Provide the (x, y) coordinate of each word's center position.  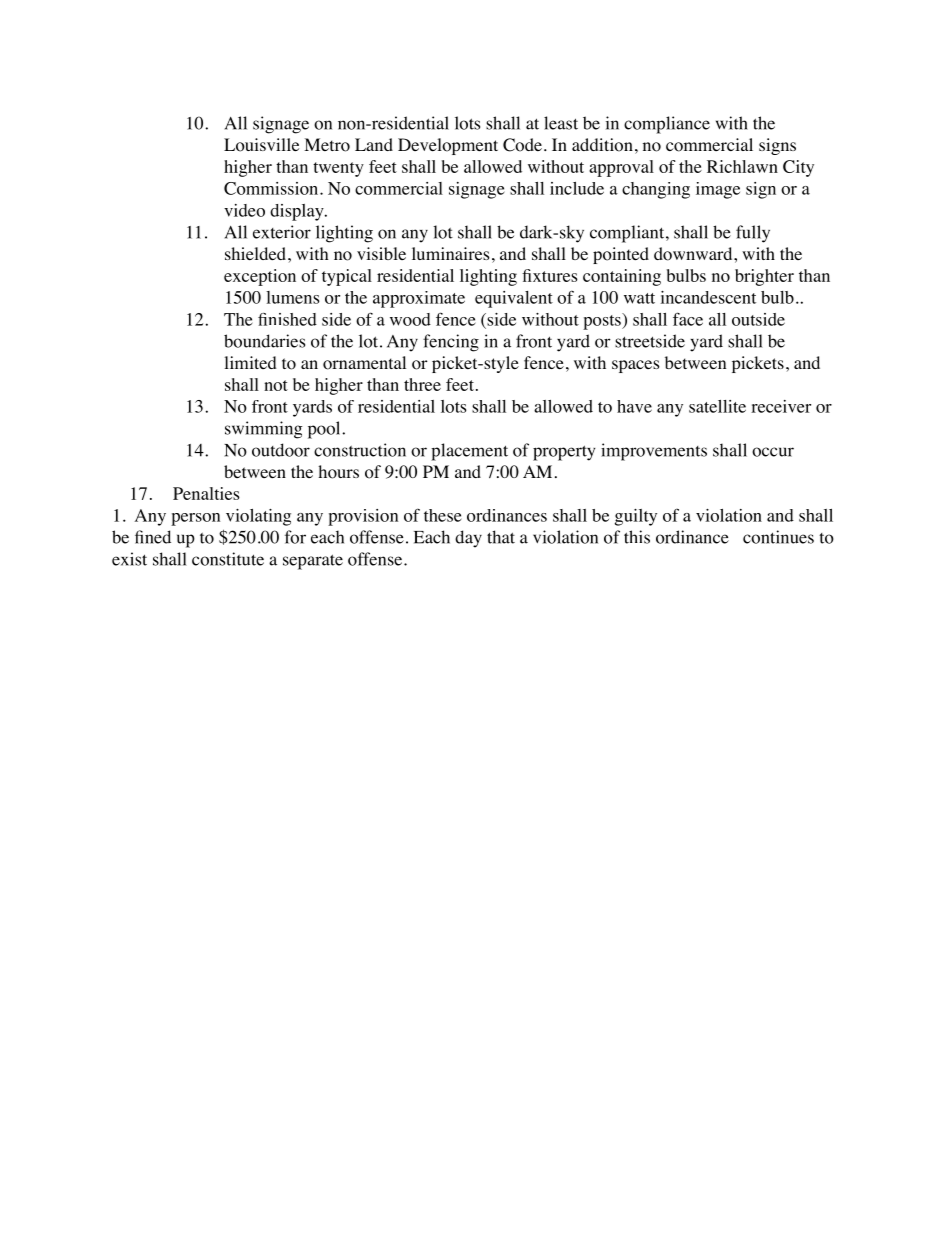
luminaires (451, 253)
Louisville (261, 145)
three (422, 384)
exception (260, 277)
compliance (667, 125)
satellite (717, 406)
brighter (764, 277)
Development (448, 146)
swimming (264, 430)
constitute (228, 559)
